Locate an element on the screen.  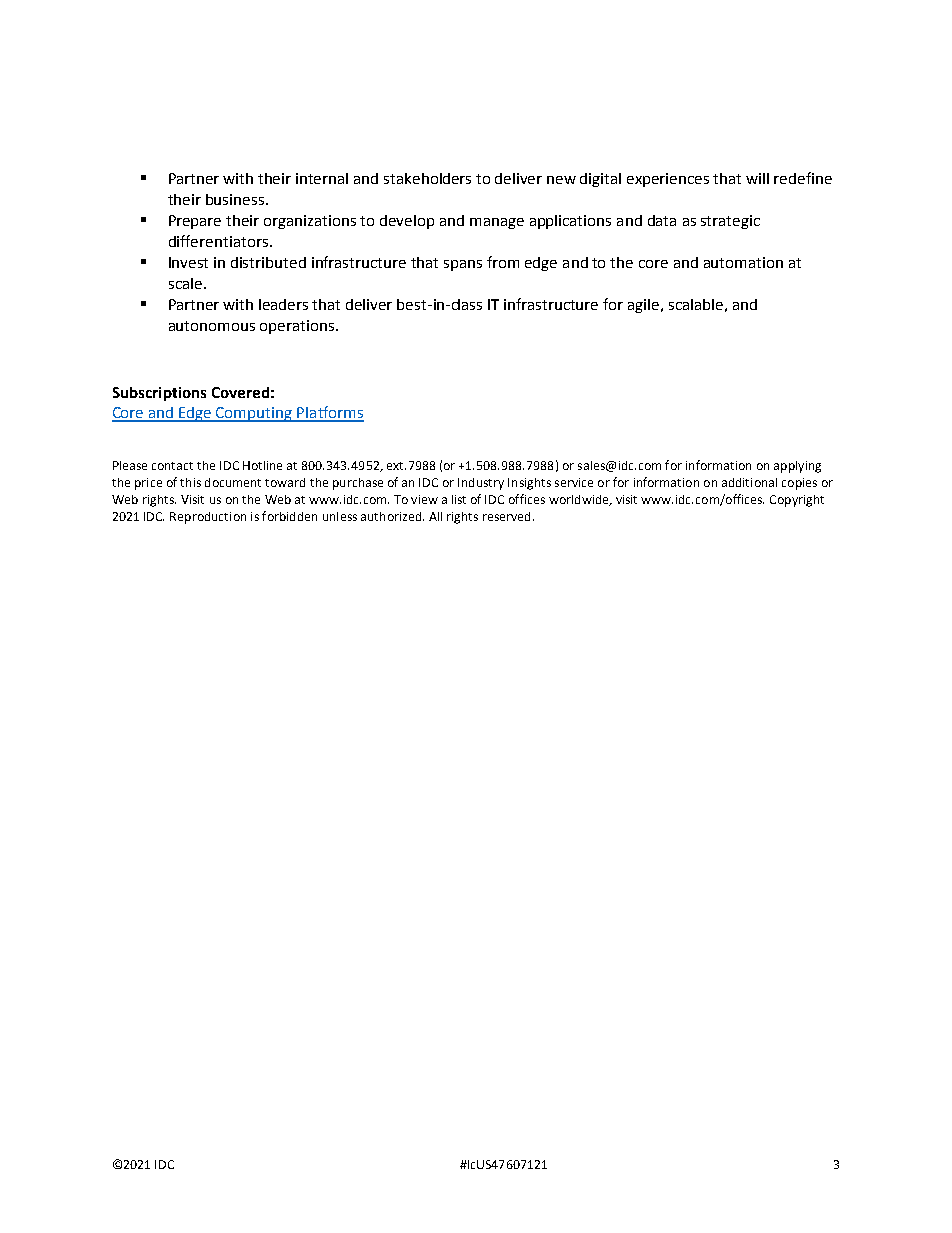
stakeholders is located at coordinates (427, 178).
